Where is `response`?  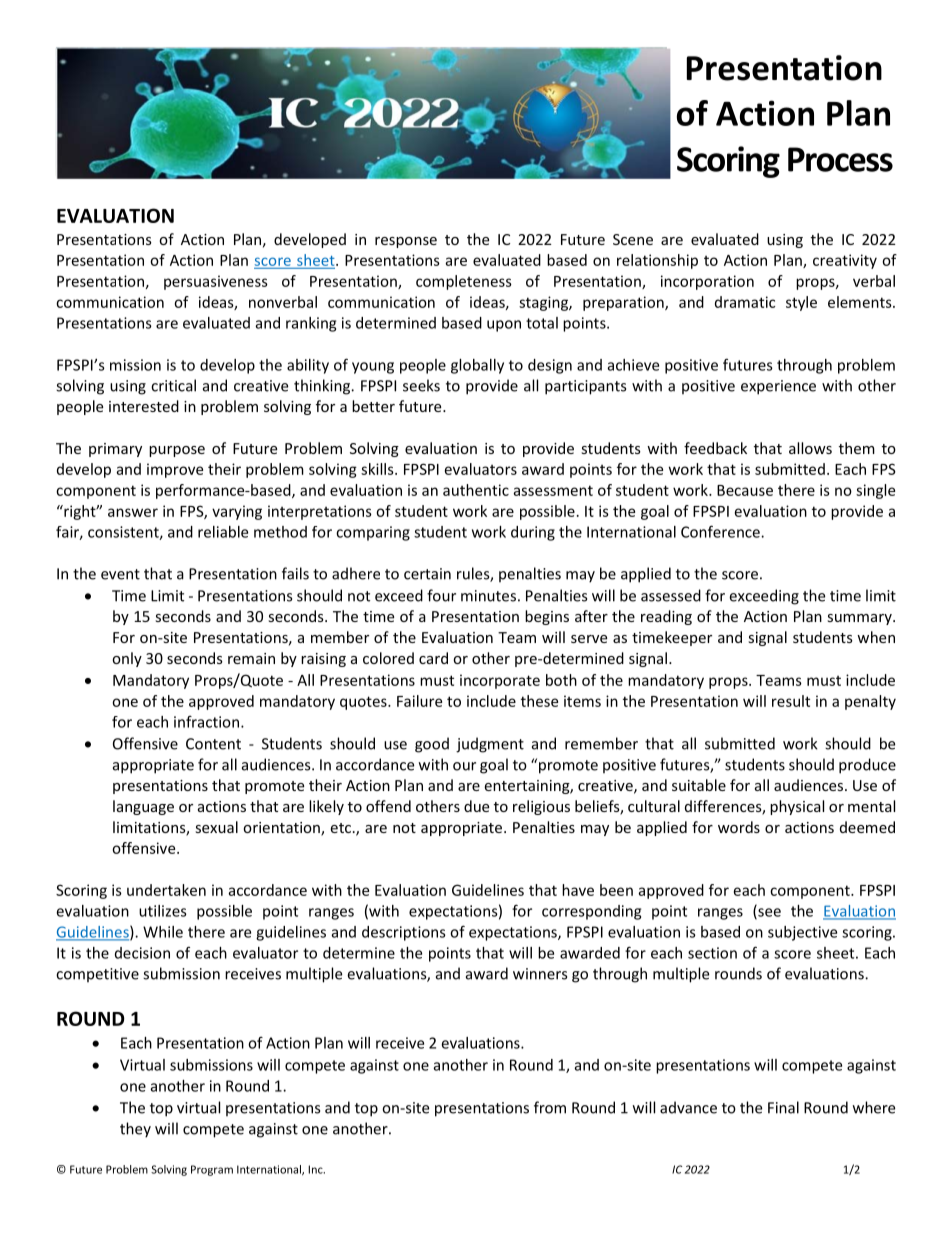 response is located at coordinates (406, 242).
